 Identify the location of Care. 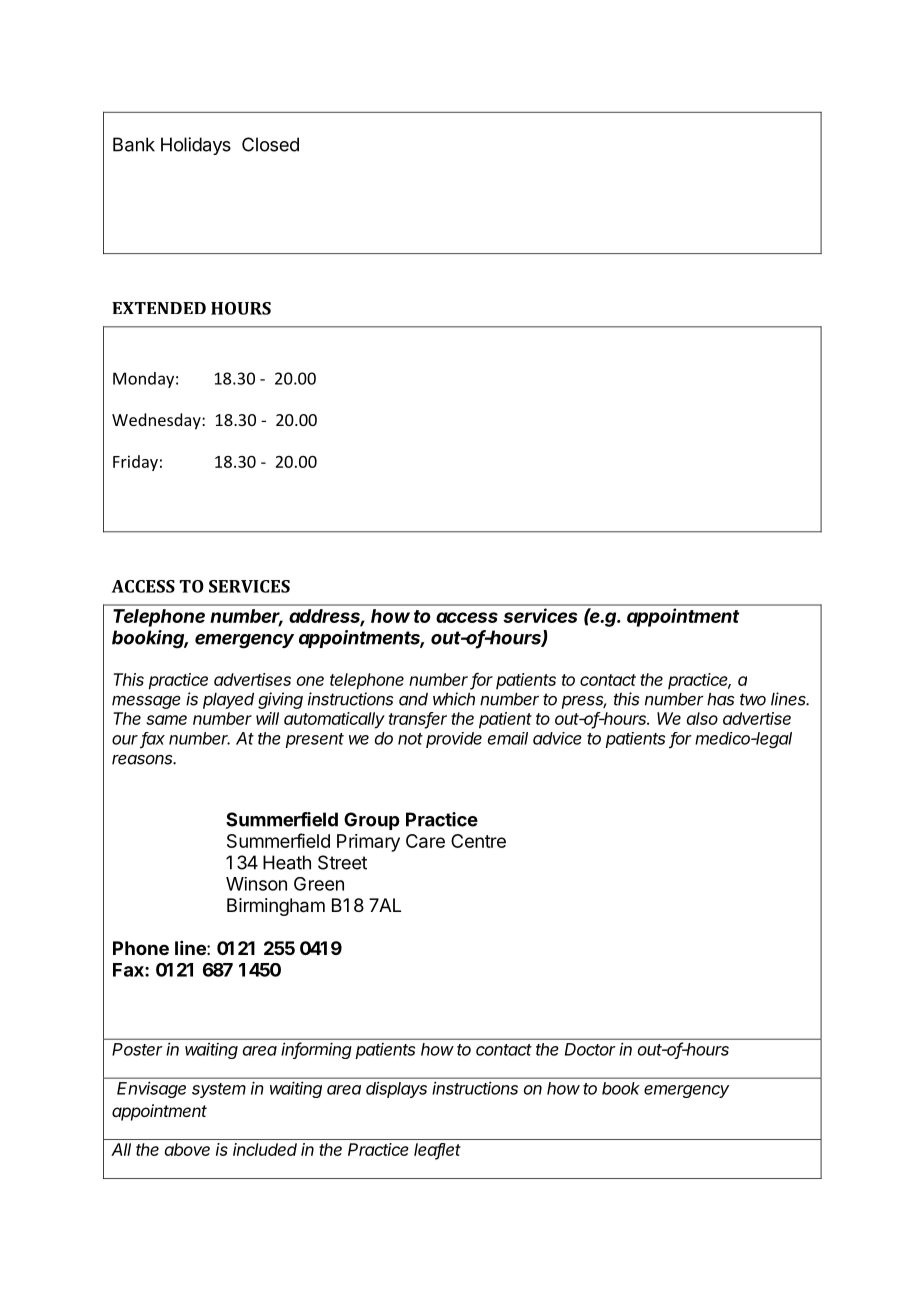
(425, 841).
